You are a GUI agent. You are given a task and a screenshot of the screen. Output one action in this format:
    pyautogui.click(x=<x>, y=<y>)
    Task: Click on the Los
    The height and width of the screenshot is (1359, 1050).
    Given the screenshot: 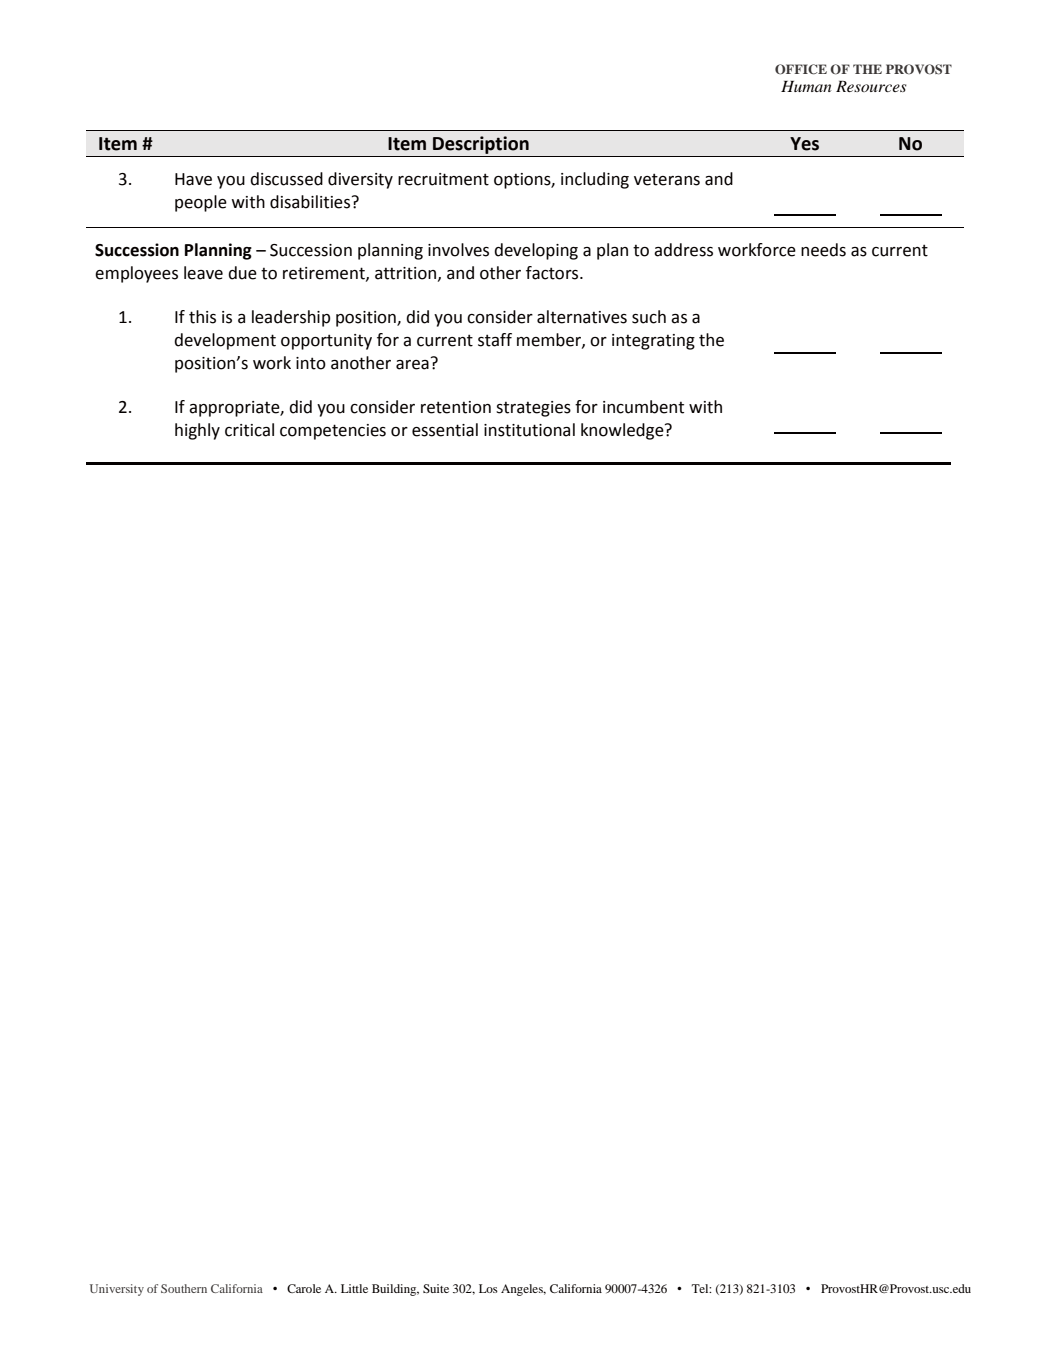 What is the action you would take?
    pyautogui.click(x=488, y=1288)
